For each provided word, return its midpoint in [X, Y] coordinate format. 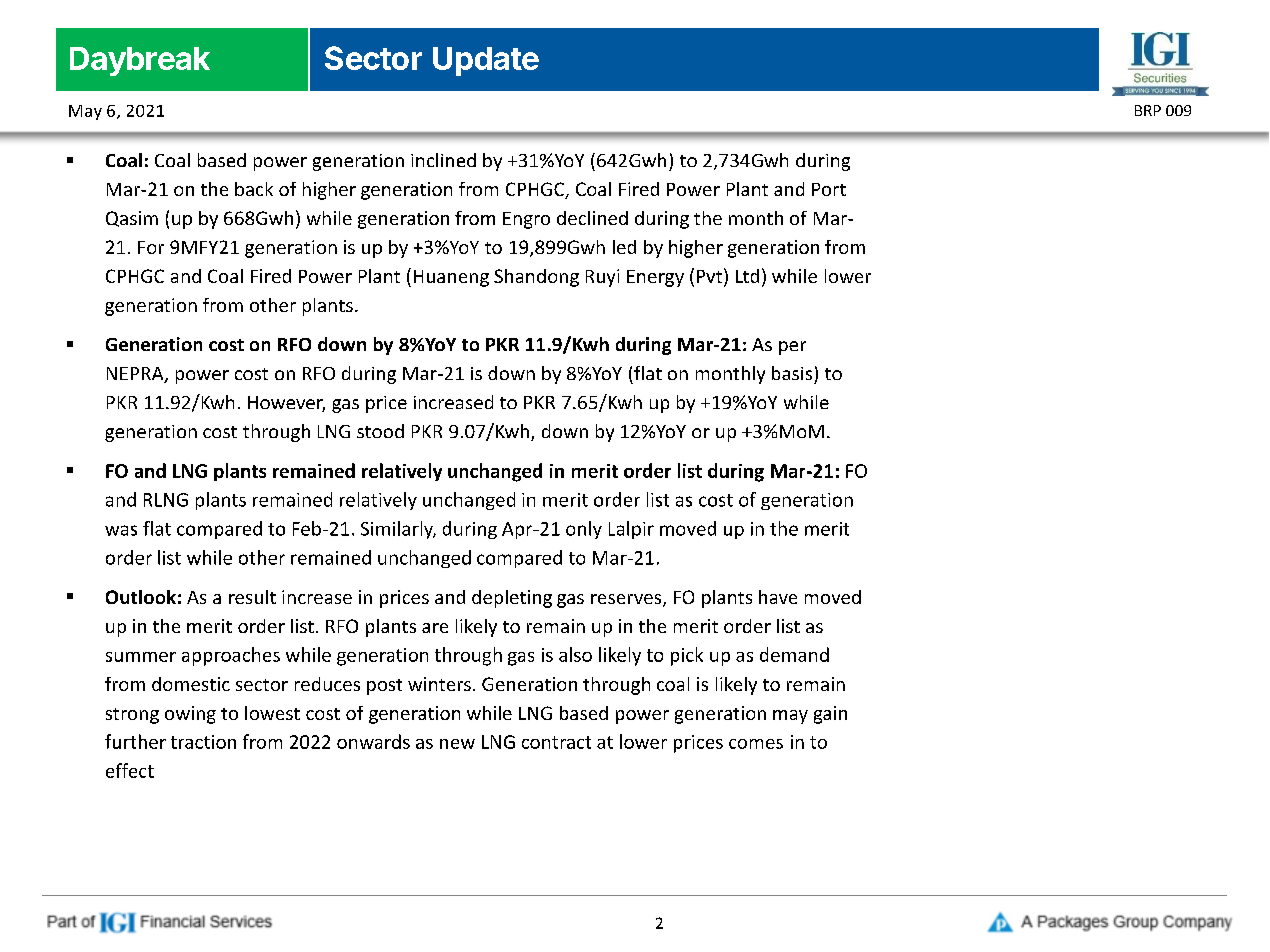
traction [203, 742]
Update [486, 61]
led [624, 247]
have [778, 597]
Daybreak [140, 61]
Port [829, 189]
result [252, 597]
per [792, 348]
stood [380, 431]
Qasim [132, 219]
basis [792, 373]
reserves [627, 600]
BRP [1148, 110]
